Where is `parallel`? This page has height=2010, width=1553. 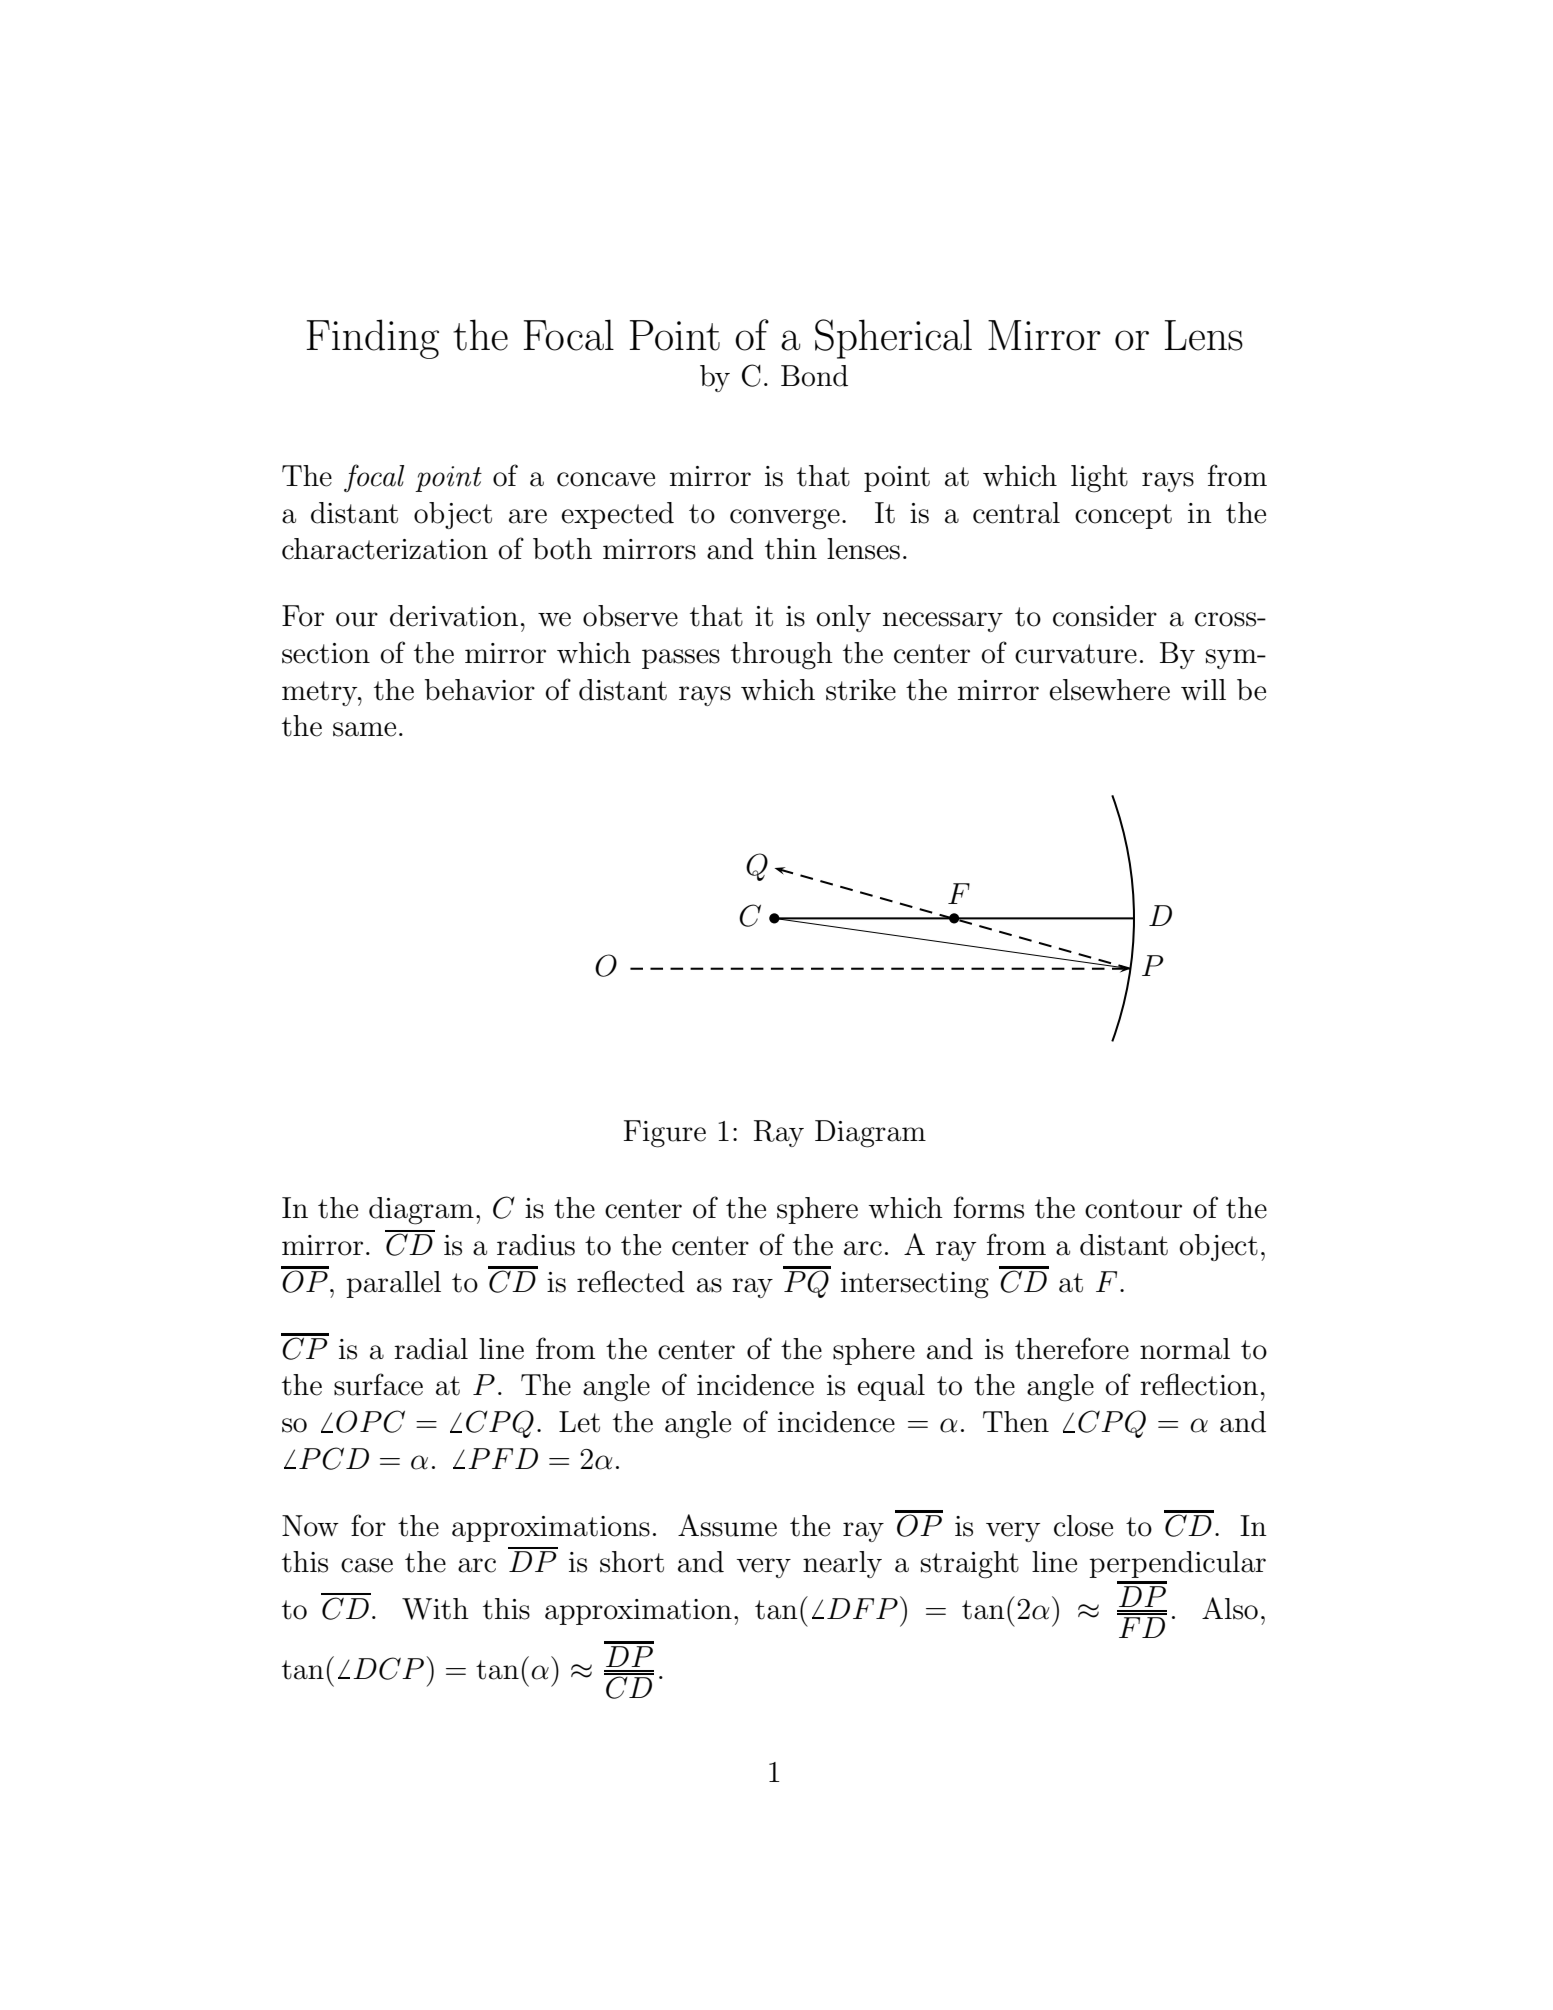 parallel is located at coordinates (393, 1284).
